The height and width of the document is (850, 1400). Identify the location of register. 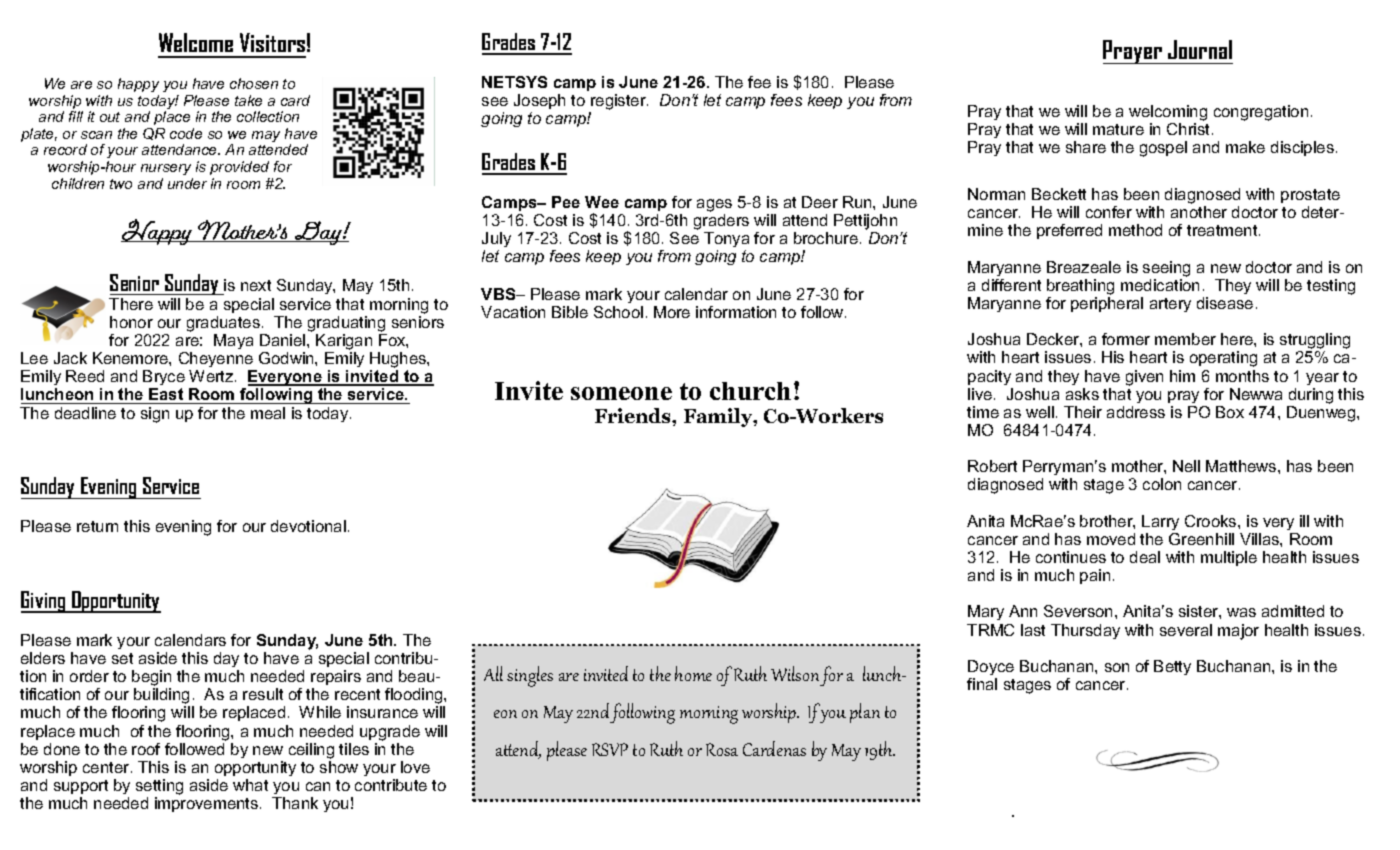
(618, 103).
